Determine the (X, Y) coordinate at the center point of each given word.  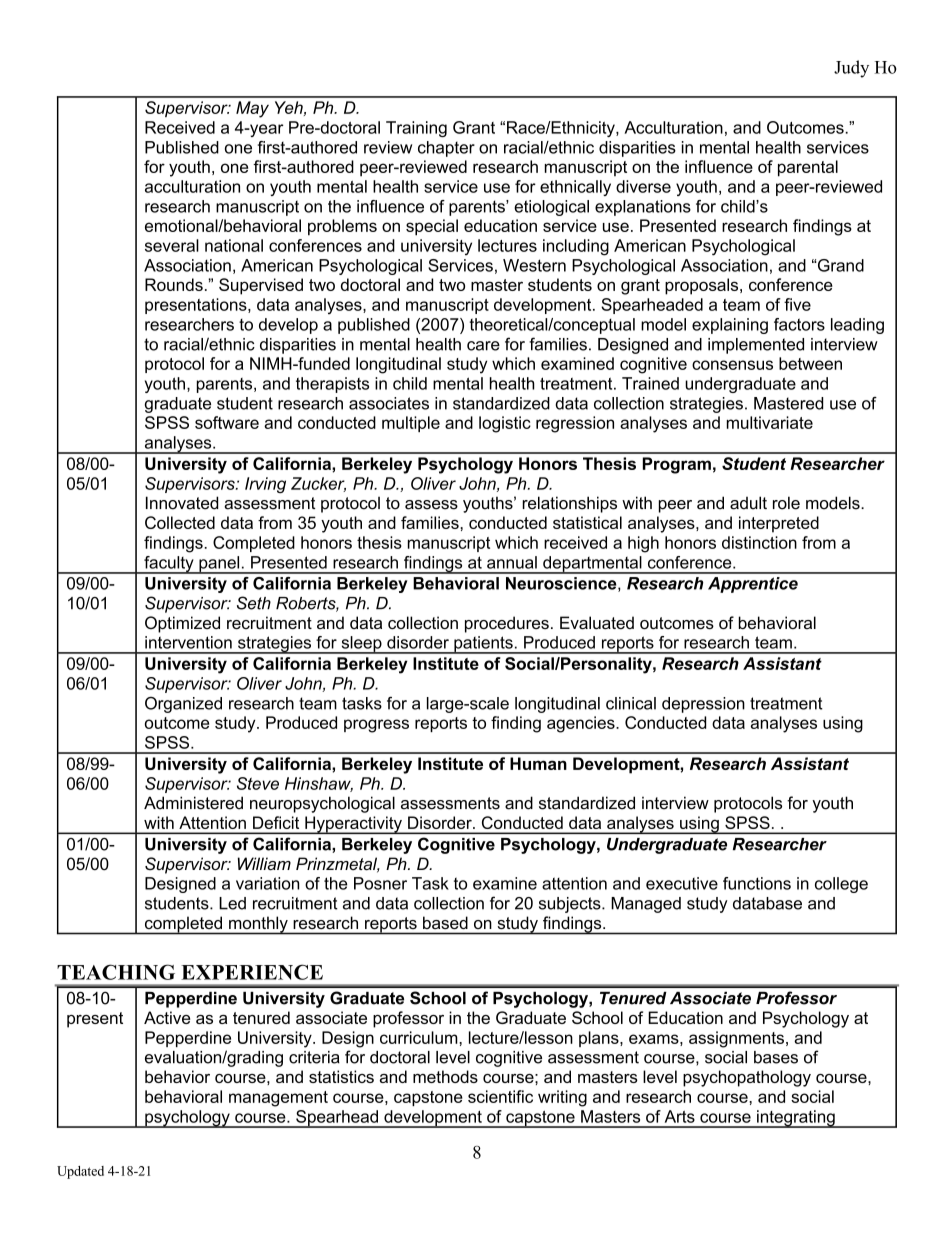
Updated (80, 1172)
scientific (500, 1096)
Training (416, 129)
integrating (796, 1119)
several (172, 245)
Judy (851, 69)
